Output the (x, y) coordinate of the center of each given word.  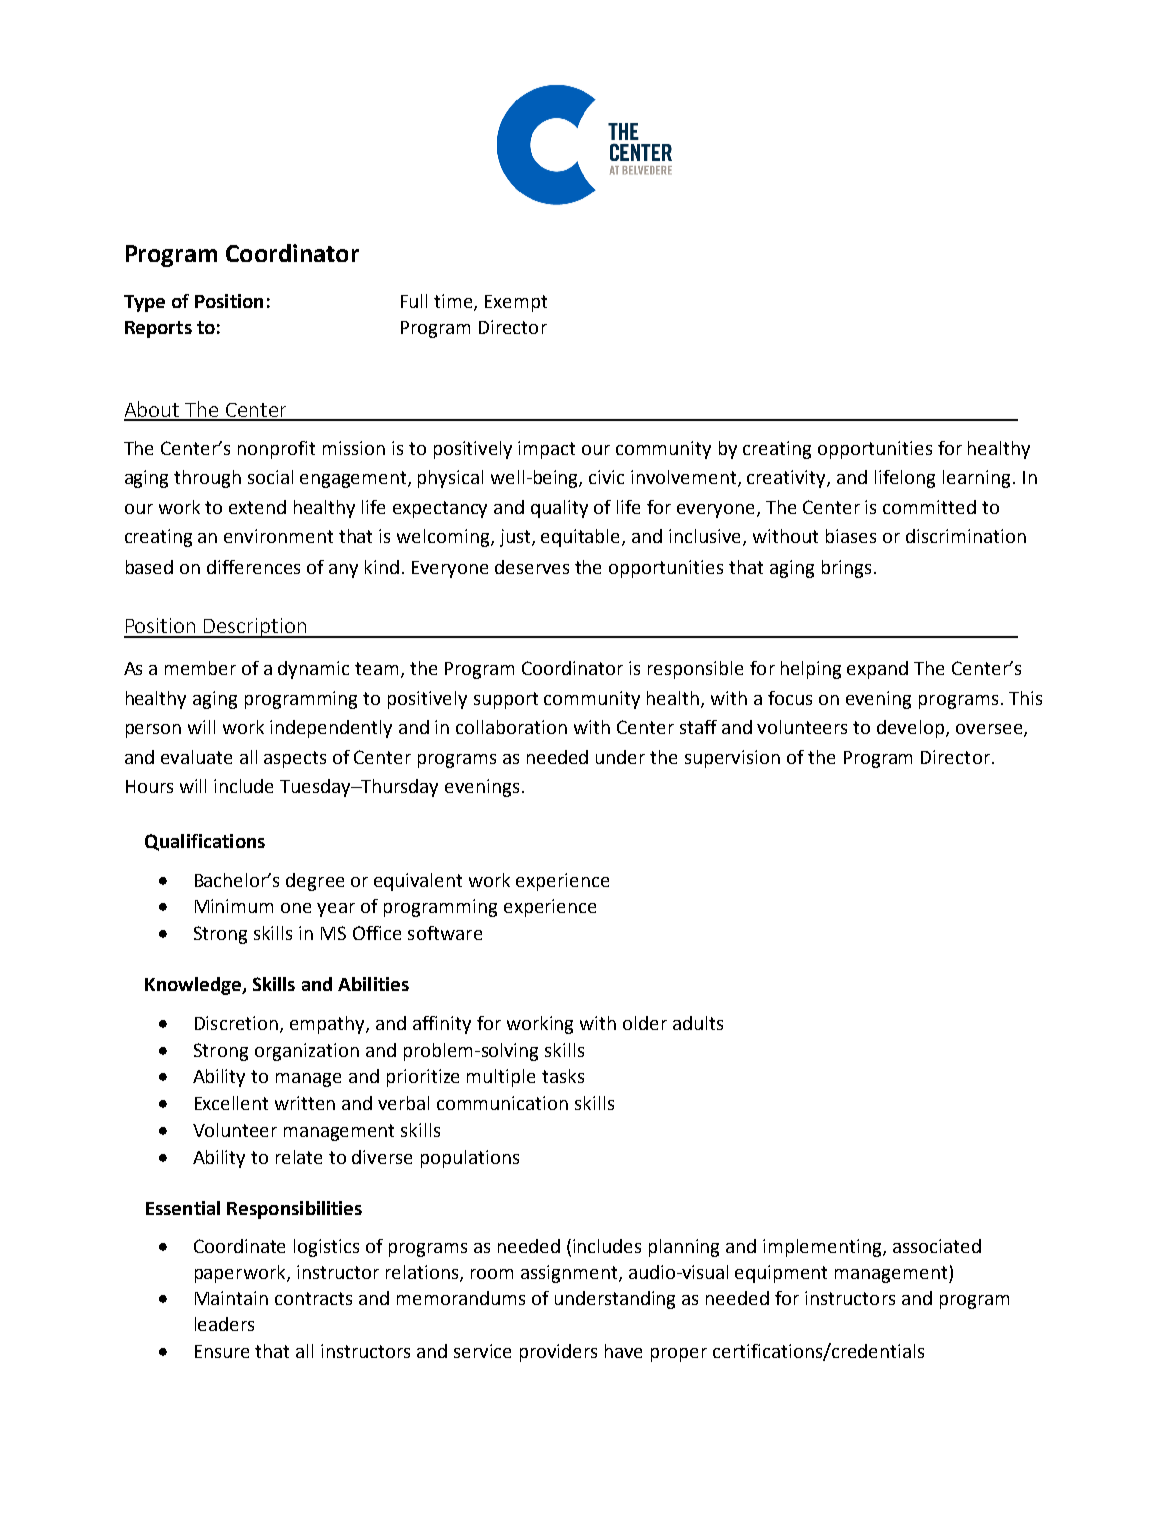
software (445, 933)
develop (912, 729)
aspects (295, 759)
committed (929, 507)
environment (278, 536)
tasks (563, 1076)
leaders (224, 1324)
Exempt (516, 303)
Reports (158, 329)
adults (698, 1023)
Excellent (231, 1103)
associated (937, 1246)
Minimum (234, 906)
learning (976, 479)
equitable (582, 538)
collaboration (511, 727)
